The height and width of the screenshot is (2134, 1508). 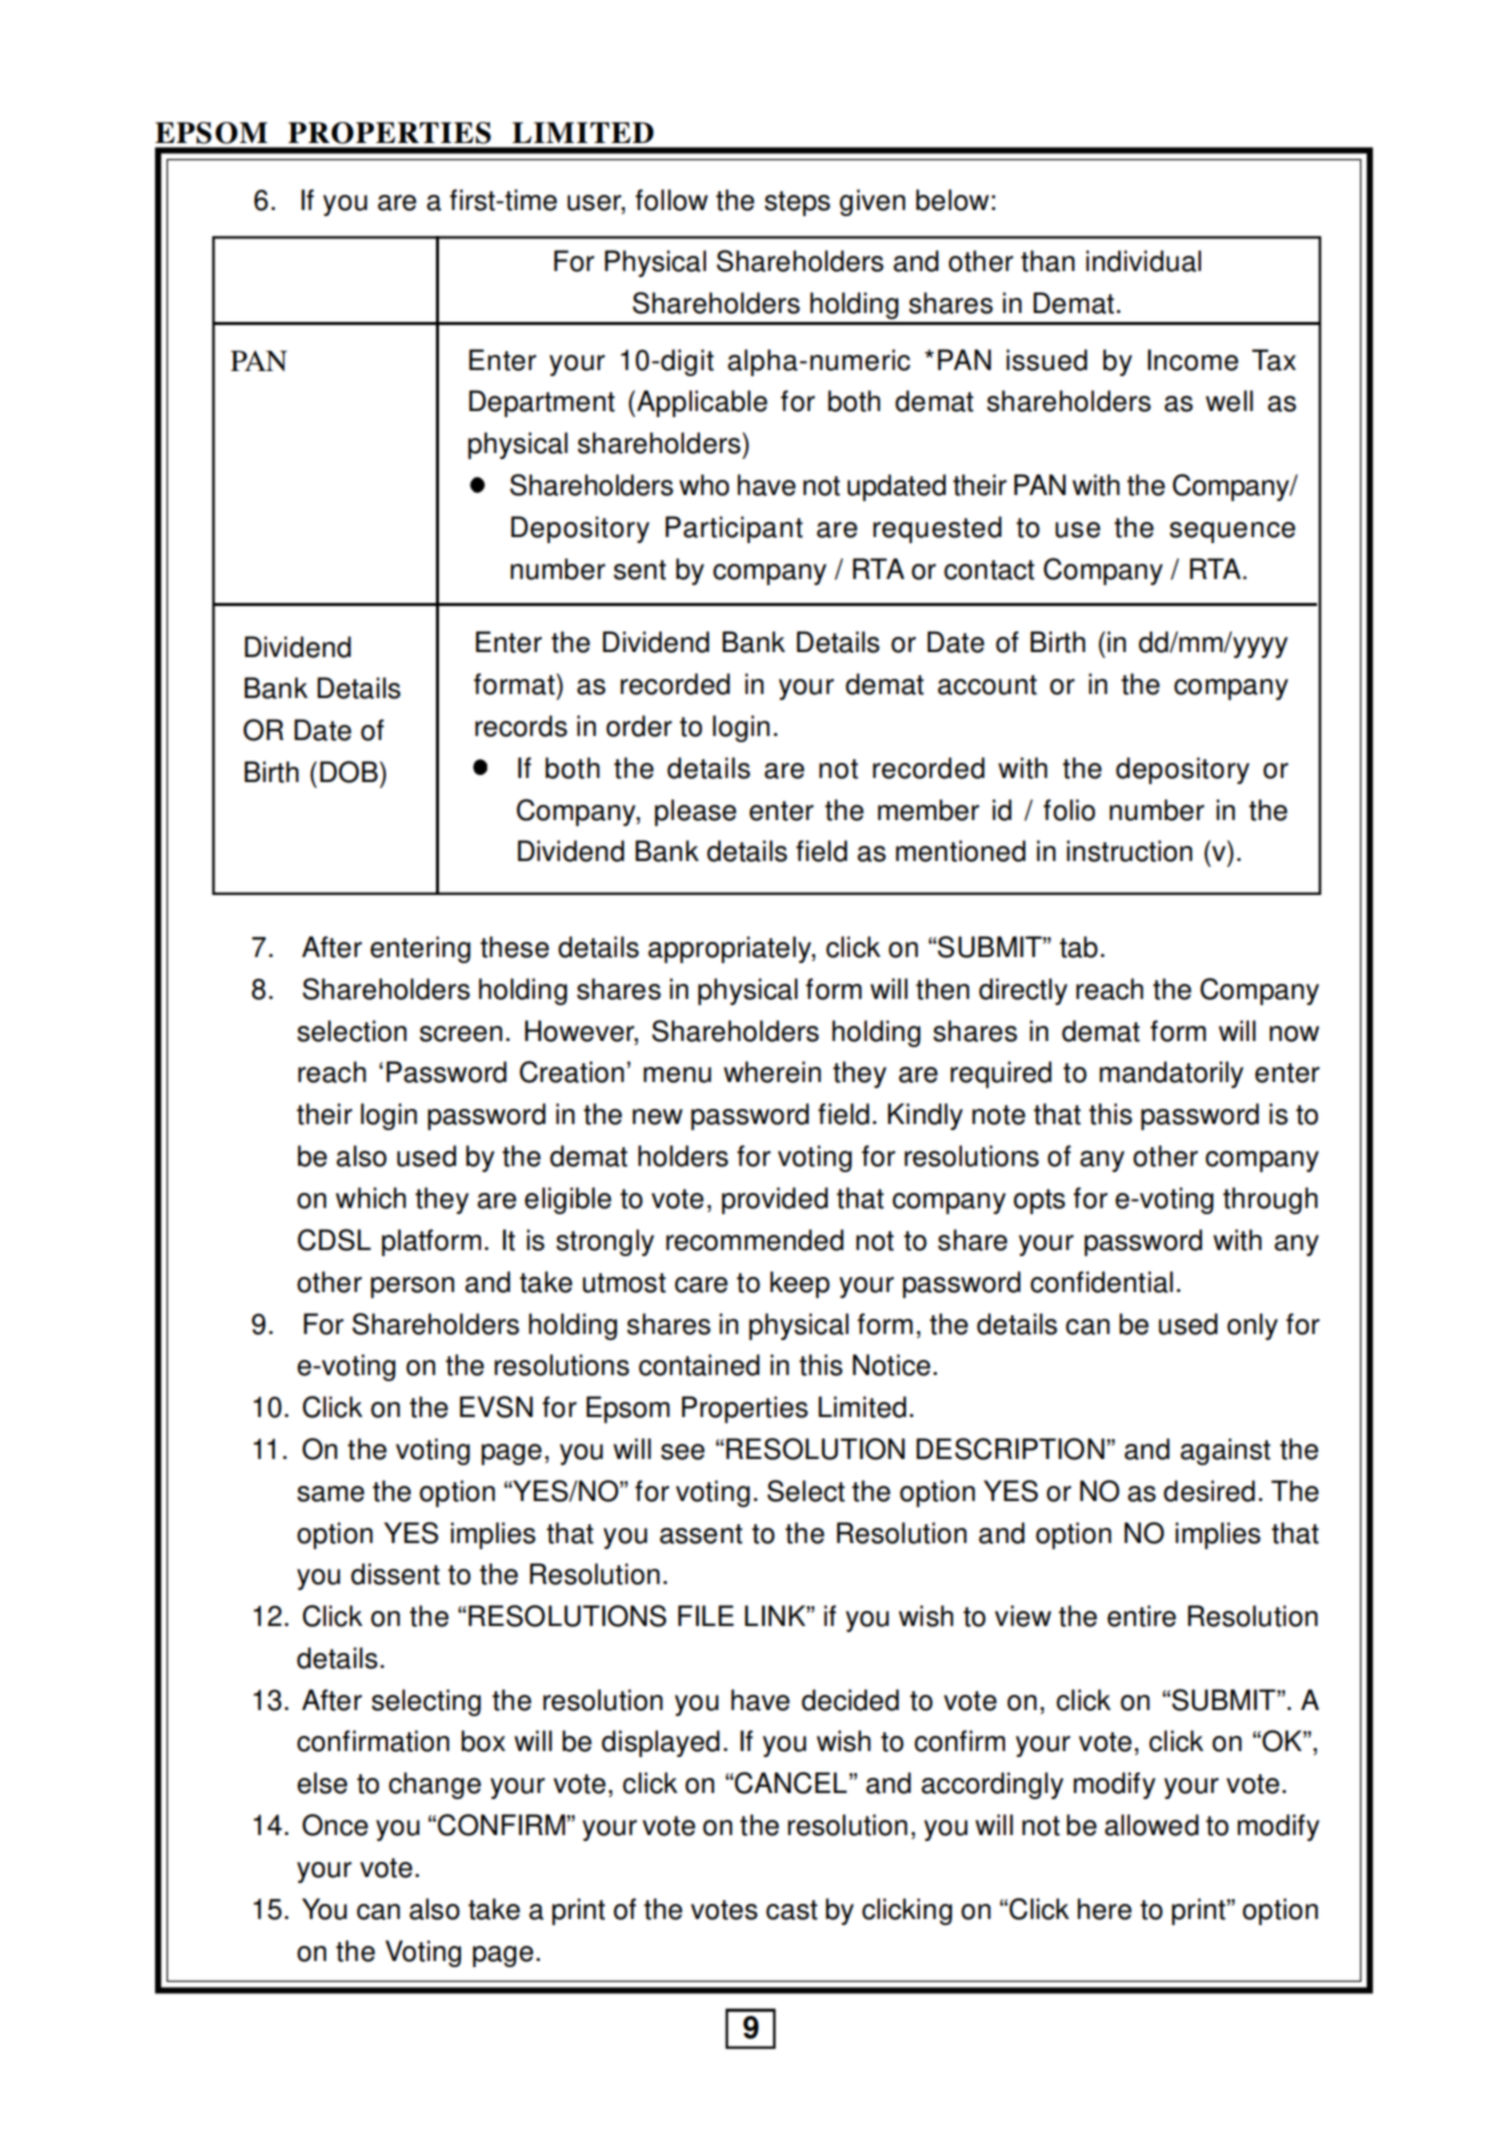 I want to click on steps, so click(x=797, y=203).
